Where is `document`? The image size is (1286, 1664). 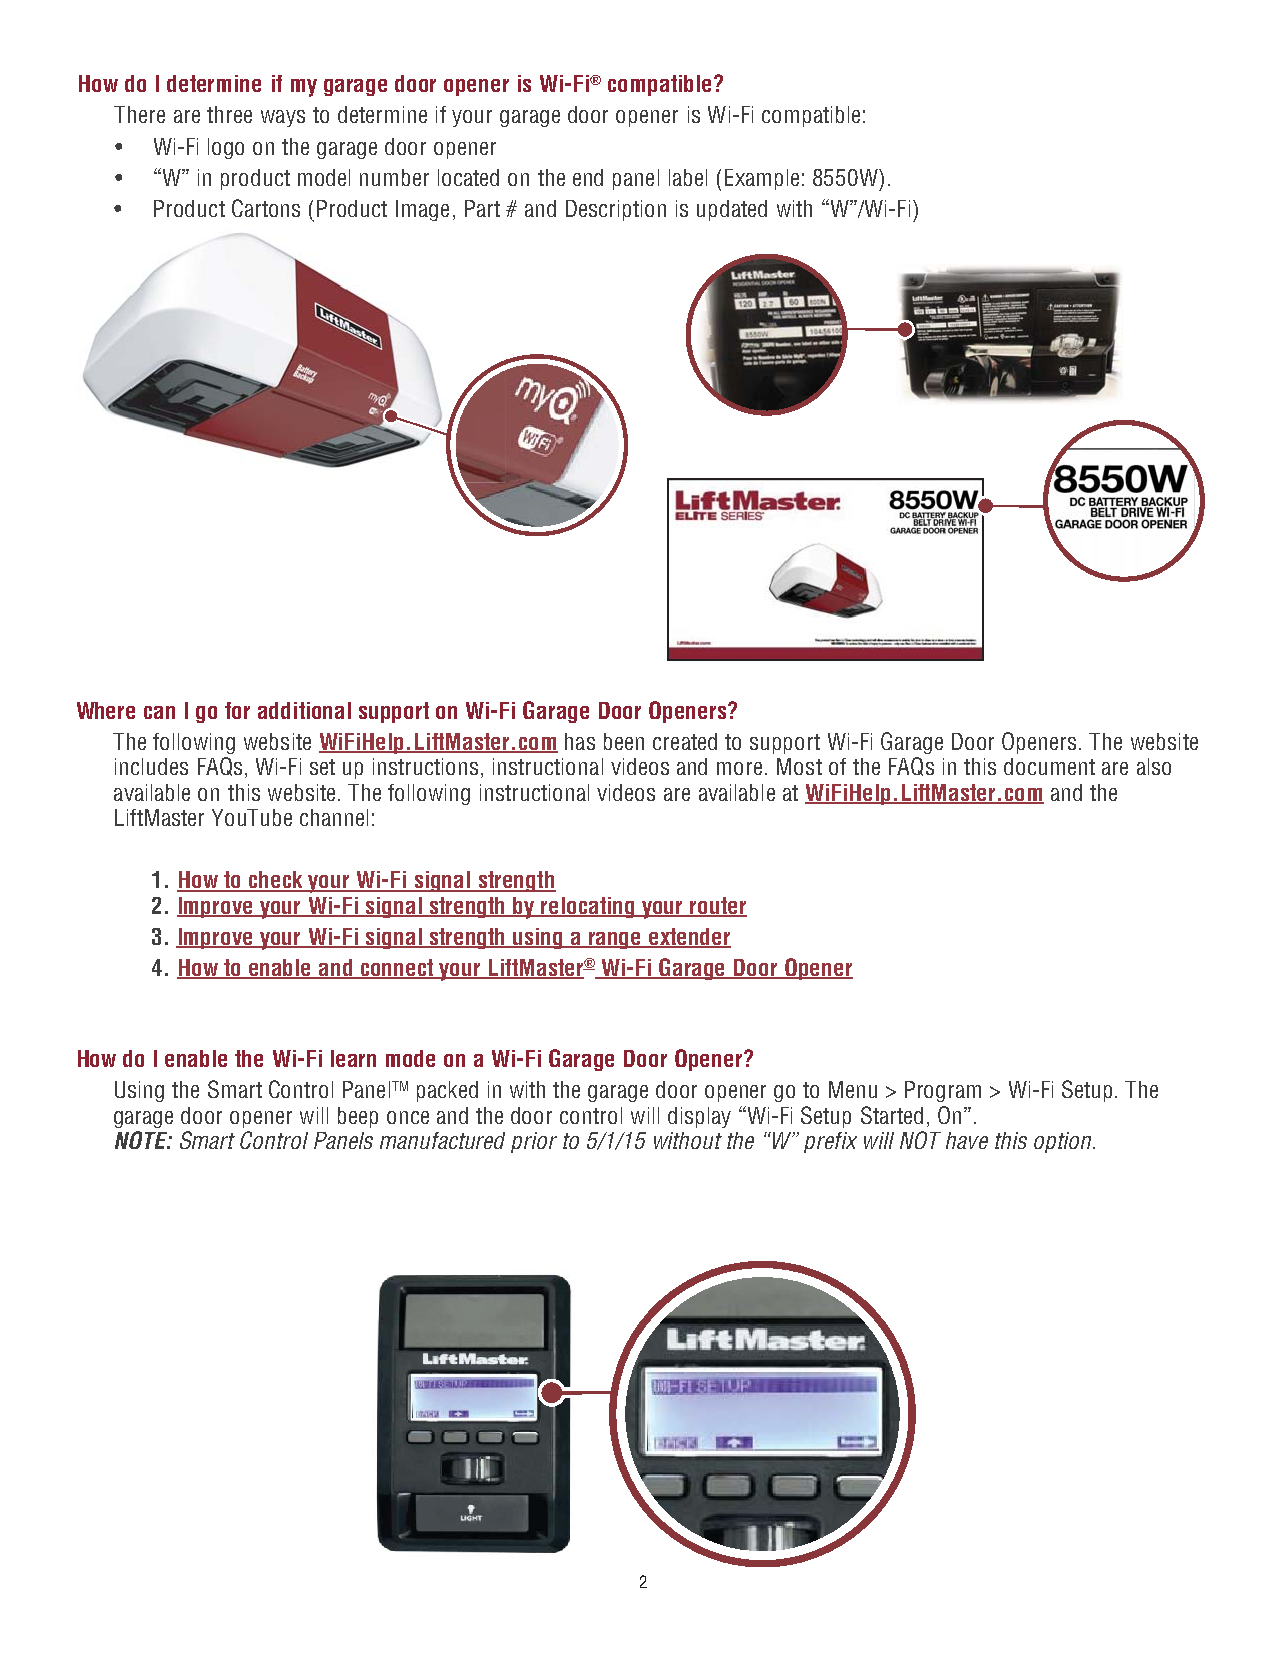
document is located at coordinates (1049, 766).
